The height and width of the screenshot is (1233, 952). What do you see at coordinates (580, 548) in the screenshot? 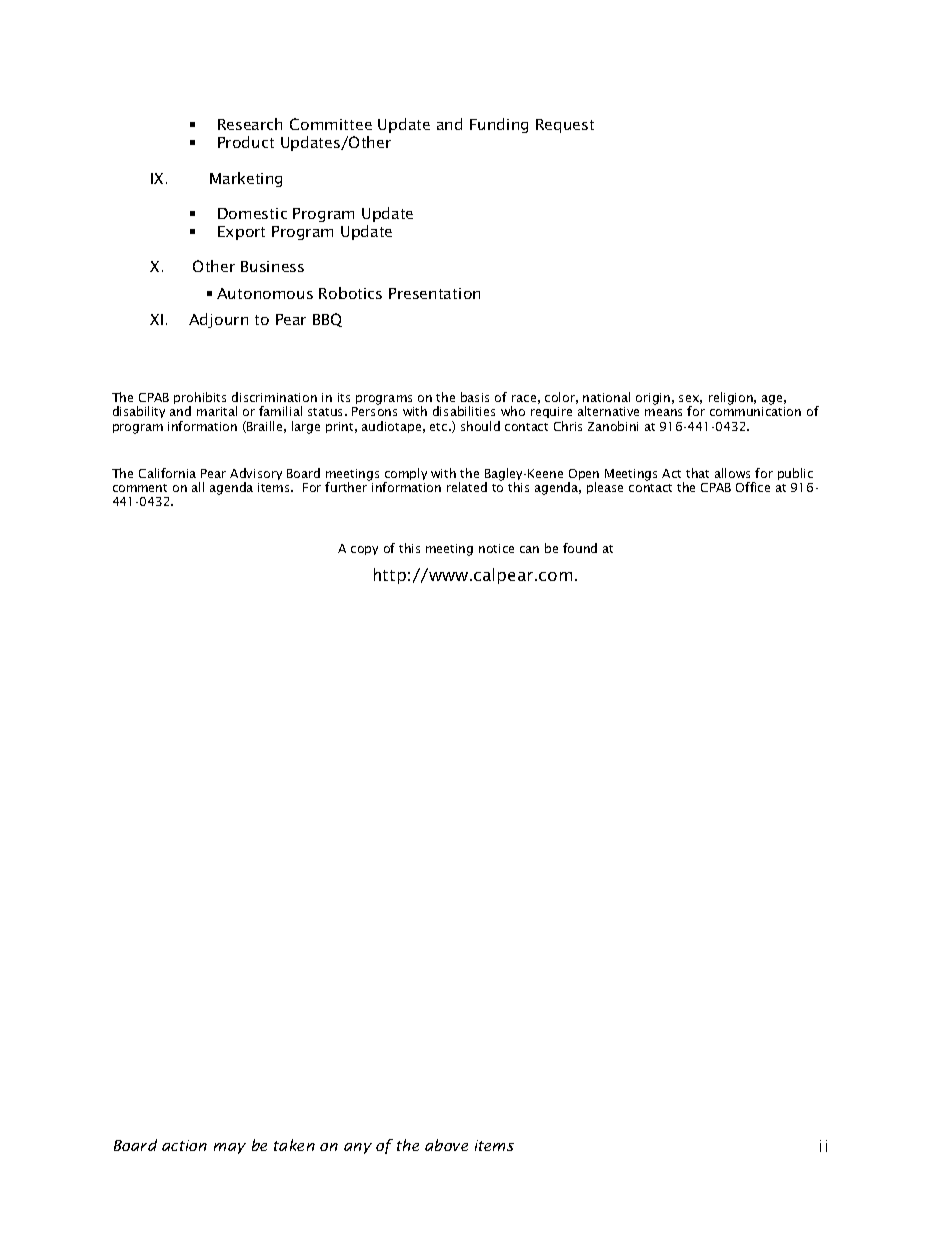
I see `found` at bounding box center [580, 548].
